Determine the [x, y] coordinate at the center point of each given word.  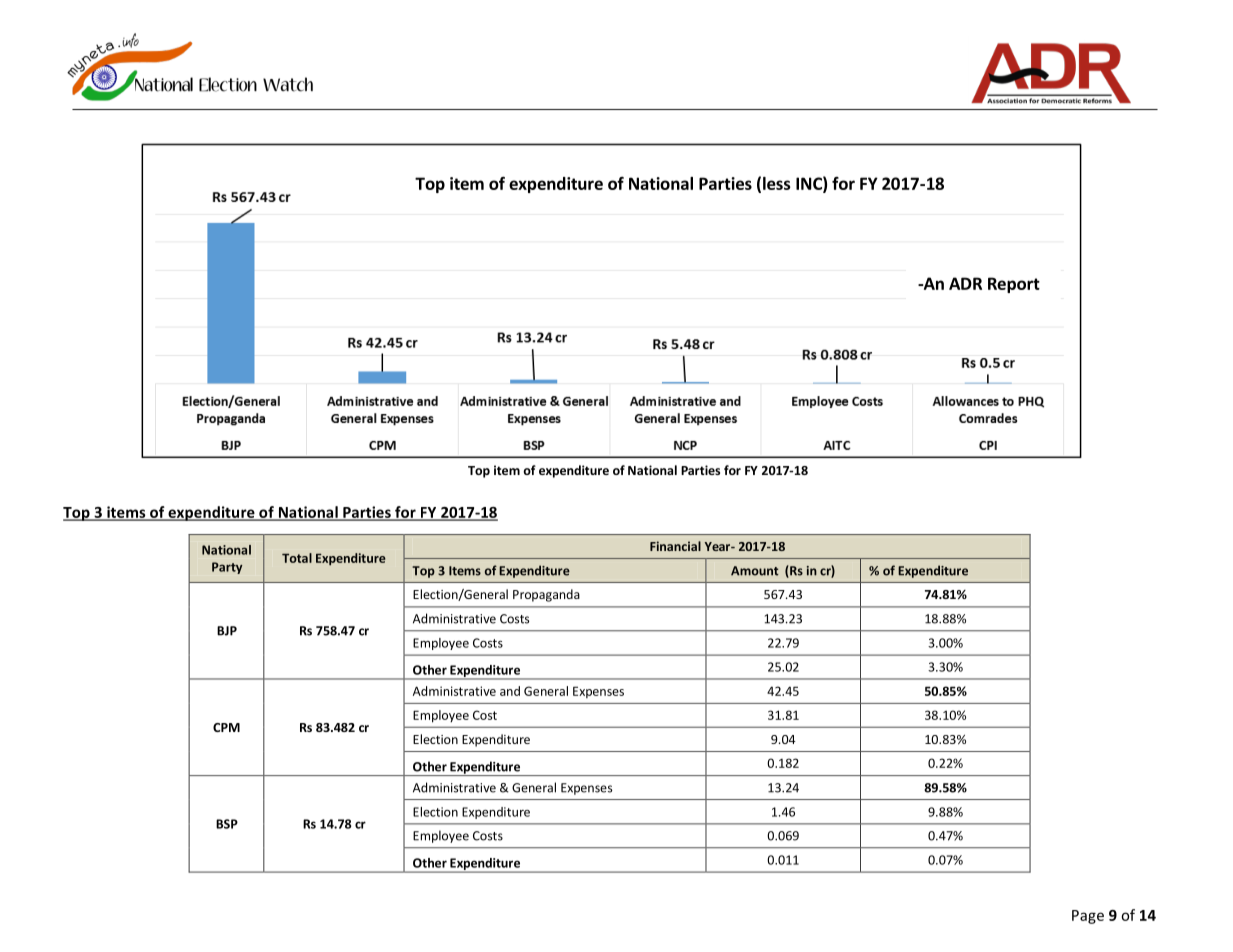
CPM [226, 727]
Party [227, 568]
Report [1014, 285]
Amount [755, 571]
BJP [227, 631]
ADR [965, 283]
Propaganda [546, 595]
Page [1088, 917]
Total [297, 558]
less [777, 183]
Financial [675, 546]
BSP [227, 824]
